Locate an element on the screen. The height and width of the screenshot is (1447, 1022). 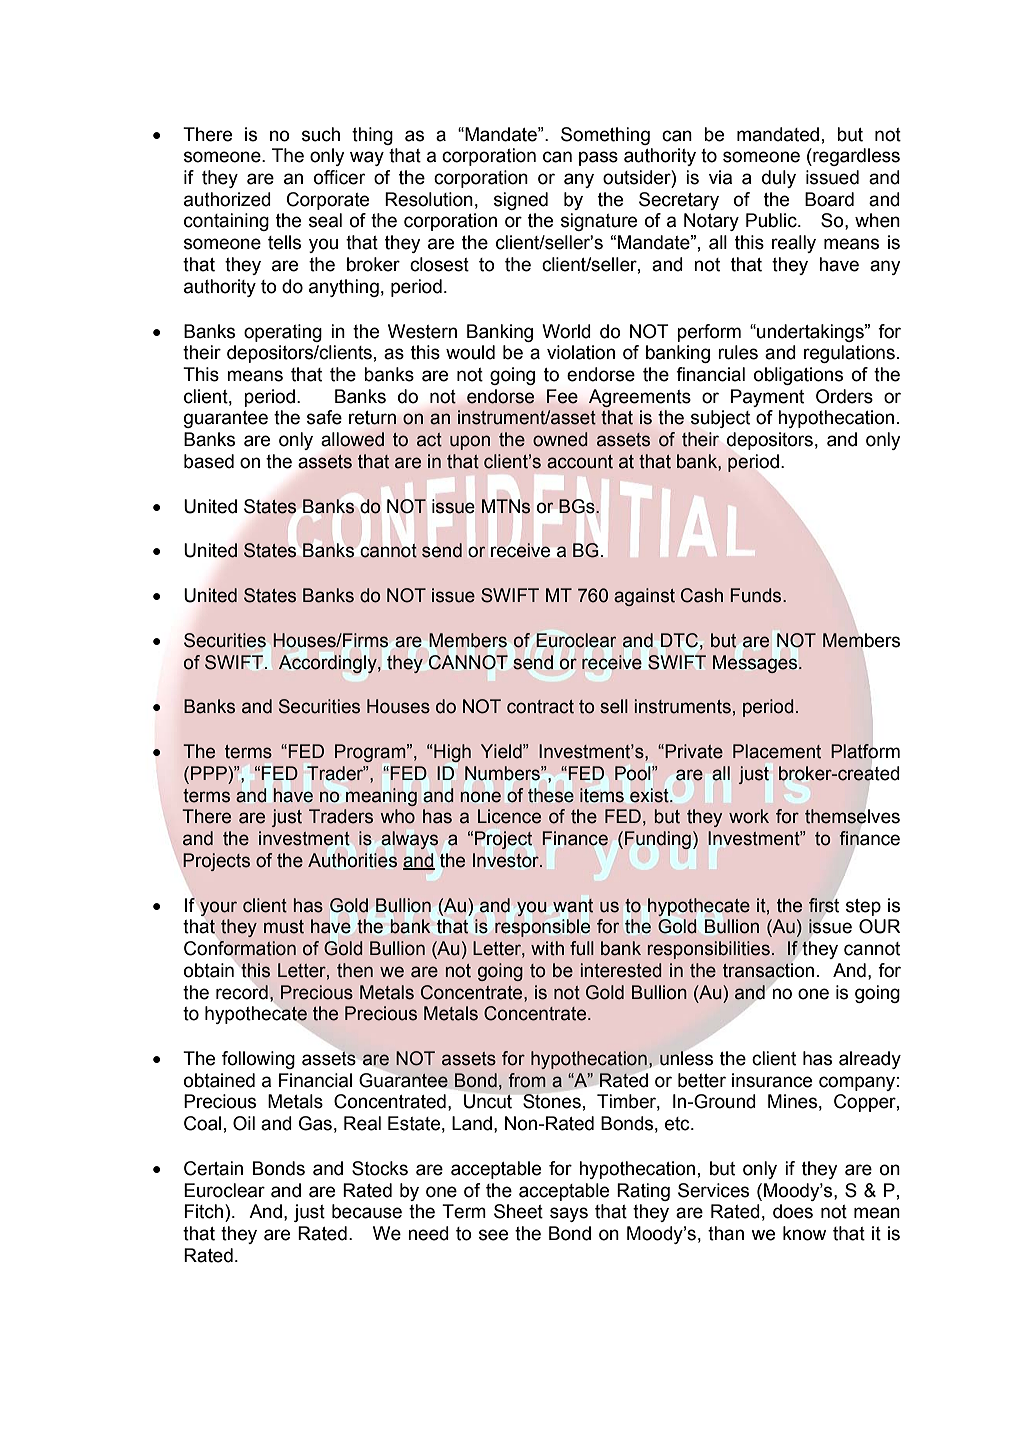
duly is located at coordinates (779, 179).
